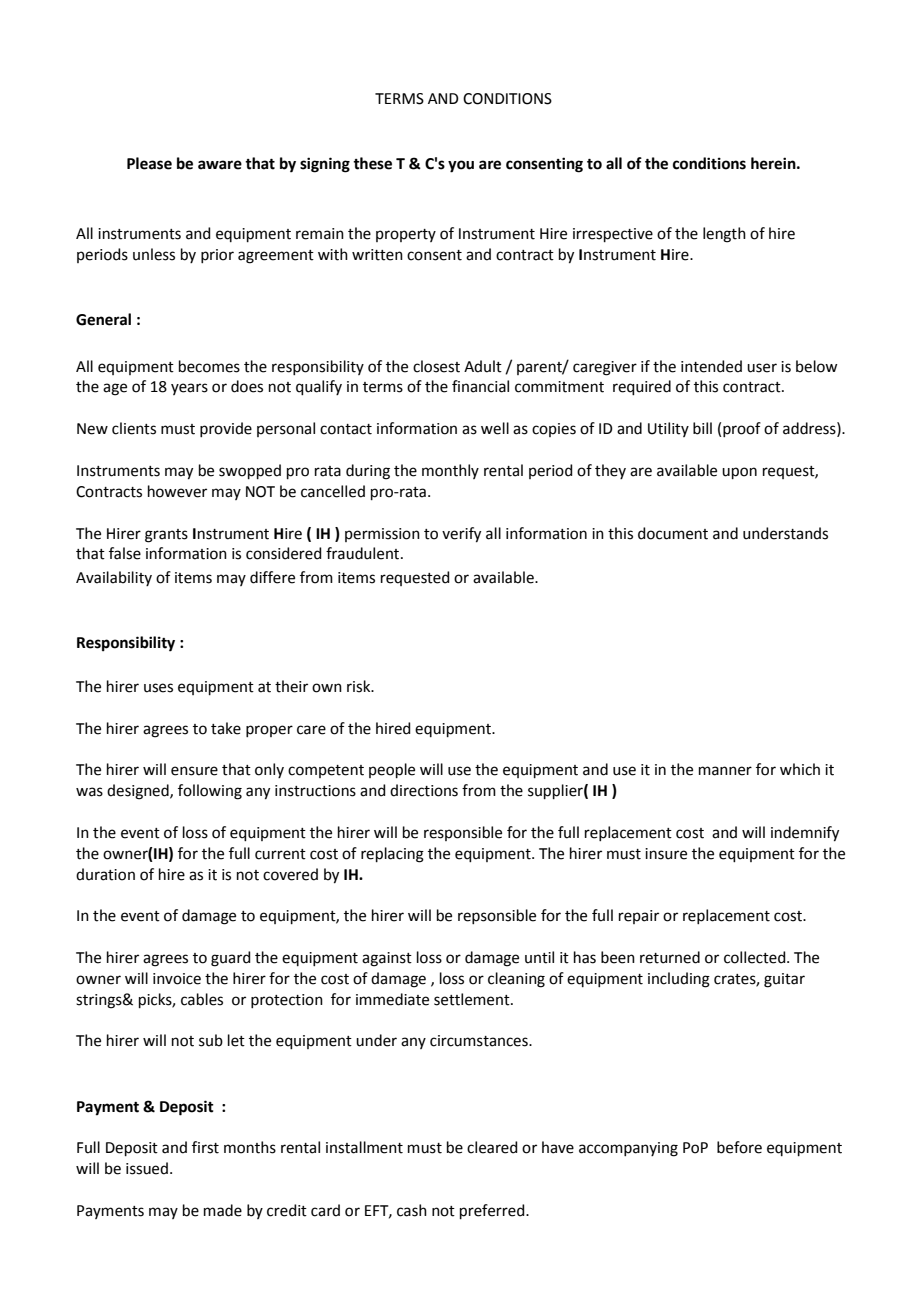 This screenshot has height=1308, width=924. I want to click on length, so click(724, 235).
